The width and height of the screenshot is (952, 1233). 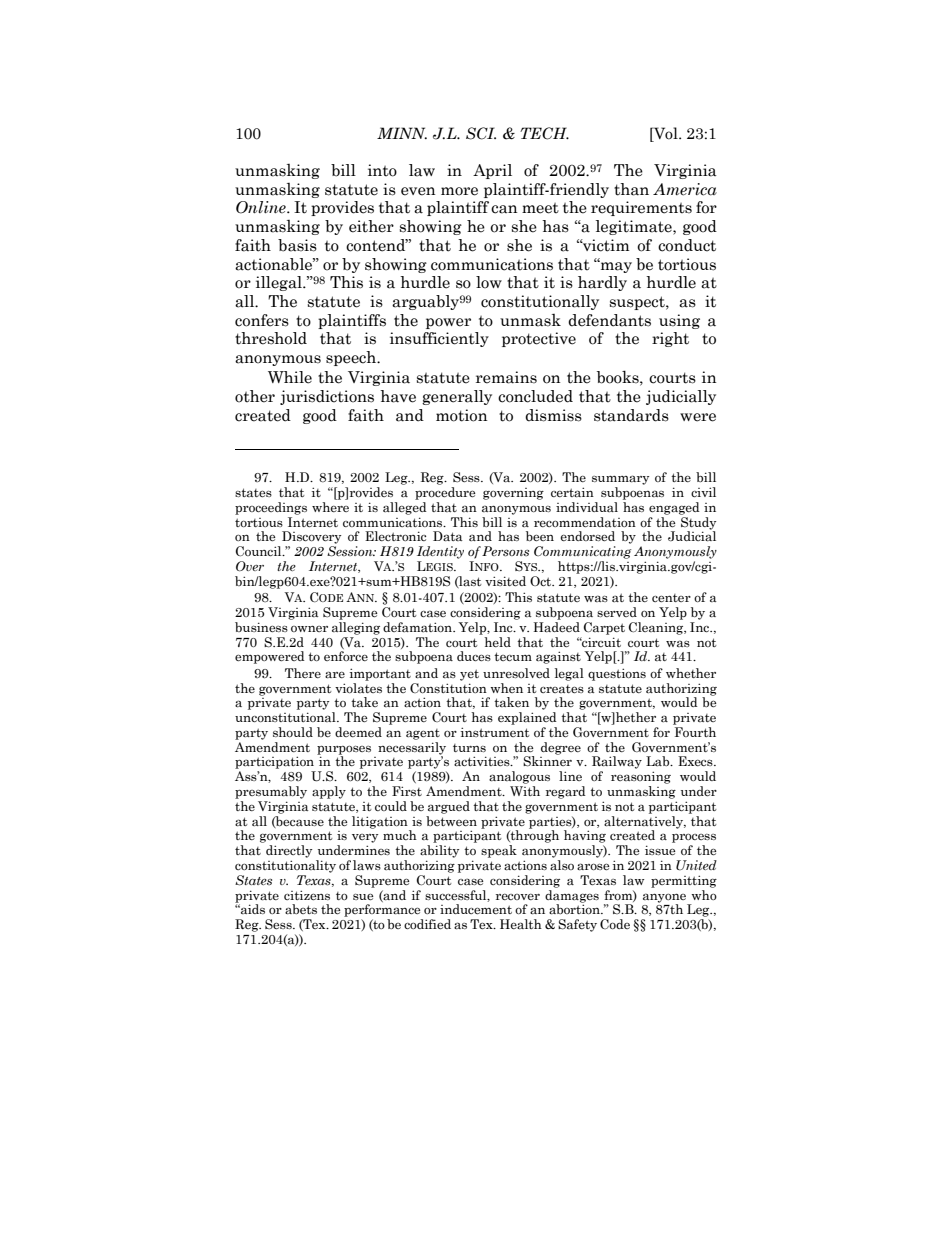 I want to click on April, so click(x=492, y=171).
